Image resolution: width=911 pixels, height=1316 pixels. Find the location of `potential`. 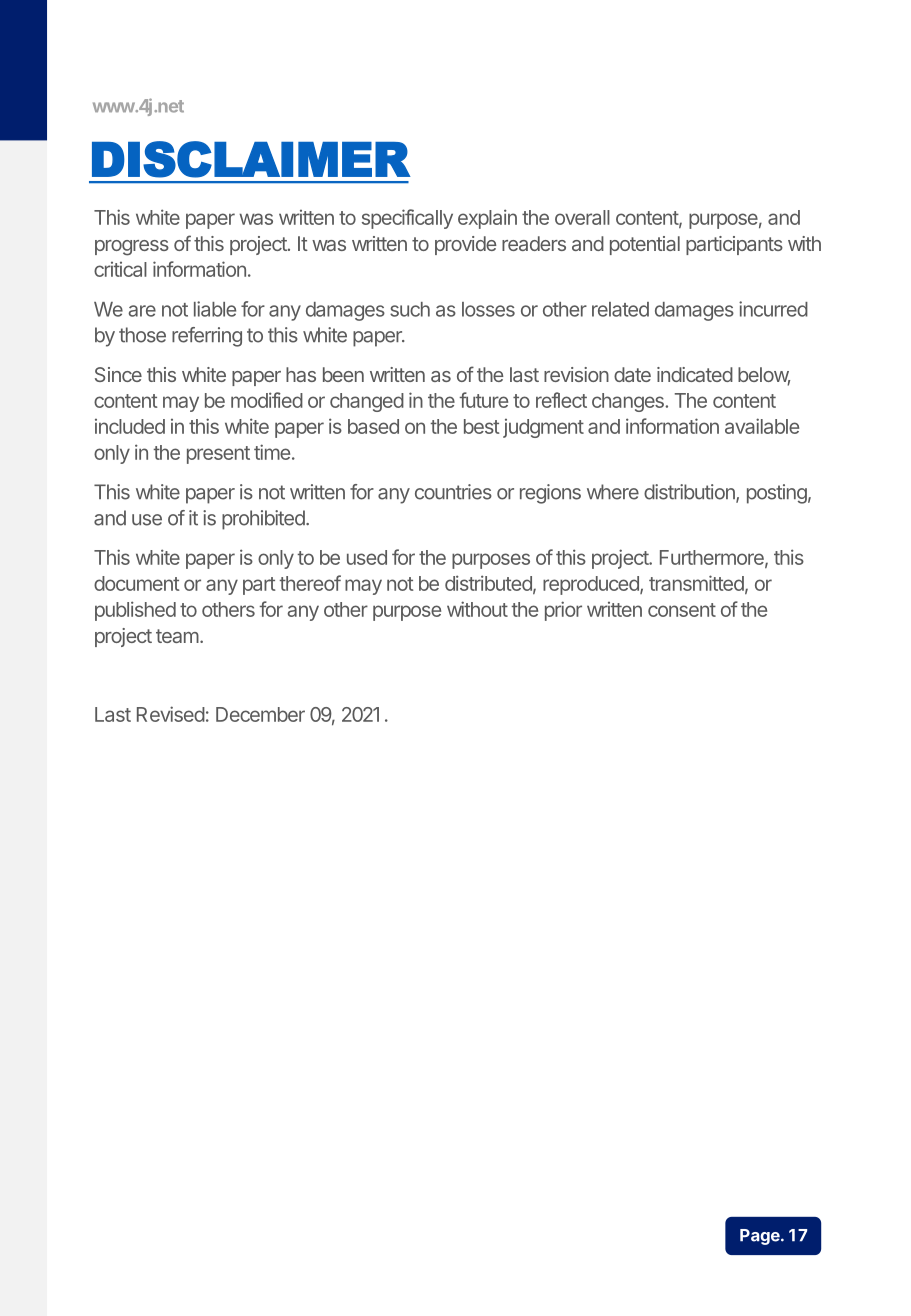

potential is located at coordinates (645, 245).
